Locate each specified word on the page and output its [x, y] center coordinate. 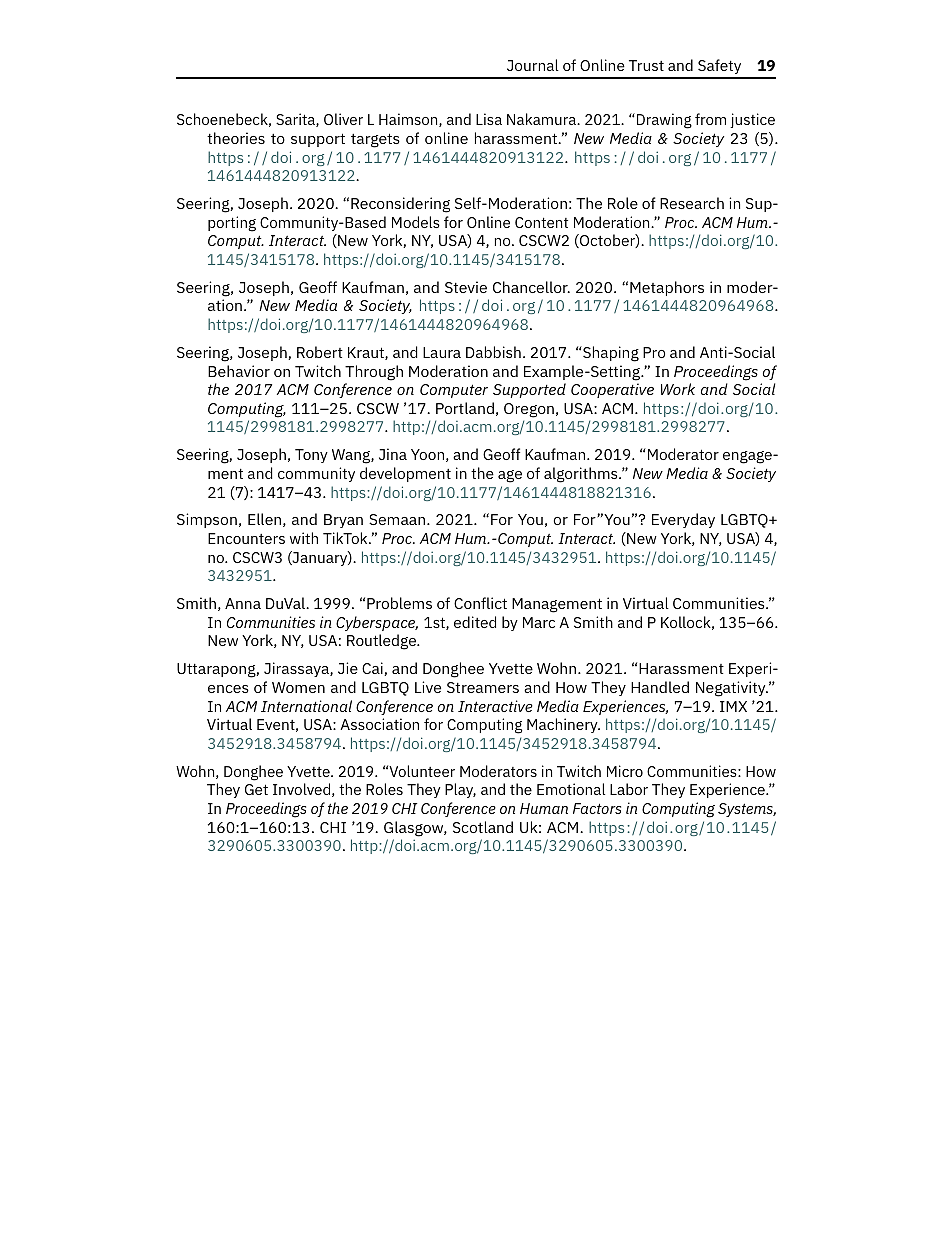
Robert [320, 352]
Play [460, 790]
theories [236, 138]
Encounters [246, 538]
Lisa [489, 119]
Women [298, 687]
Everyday [683, 520]
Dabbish [493, 352]
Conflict [480, 603]
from [710, 119]
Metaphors [667, 288]
